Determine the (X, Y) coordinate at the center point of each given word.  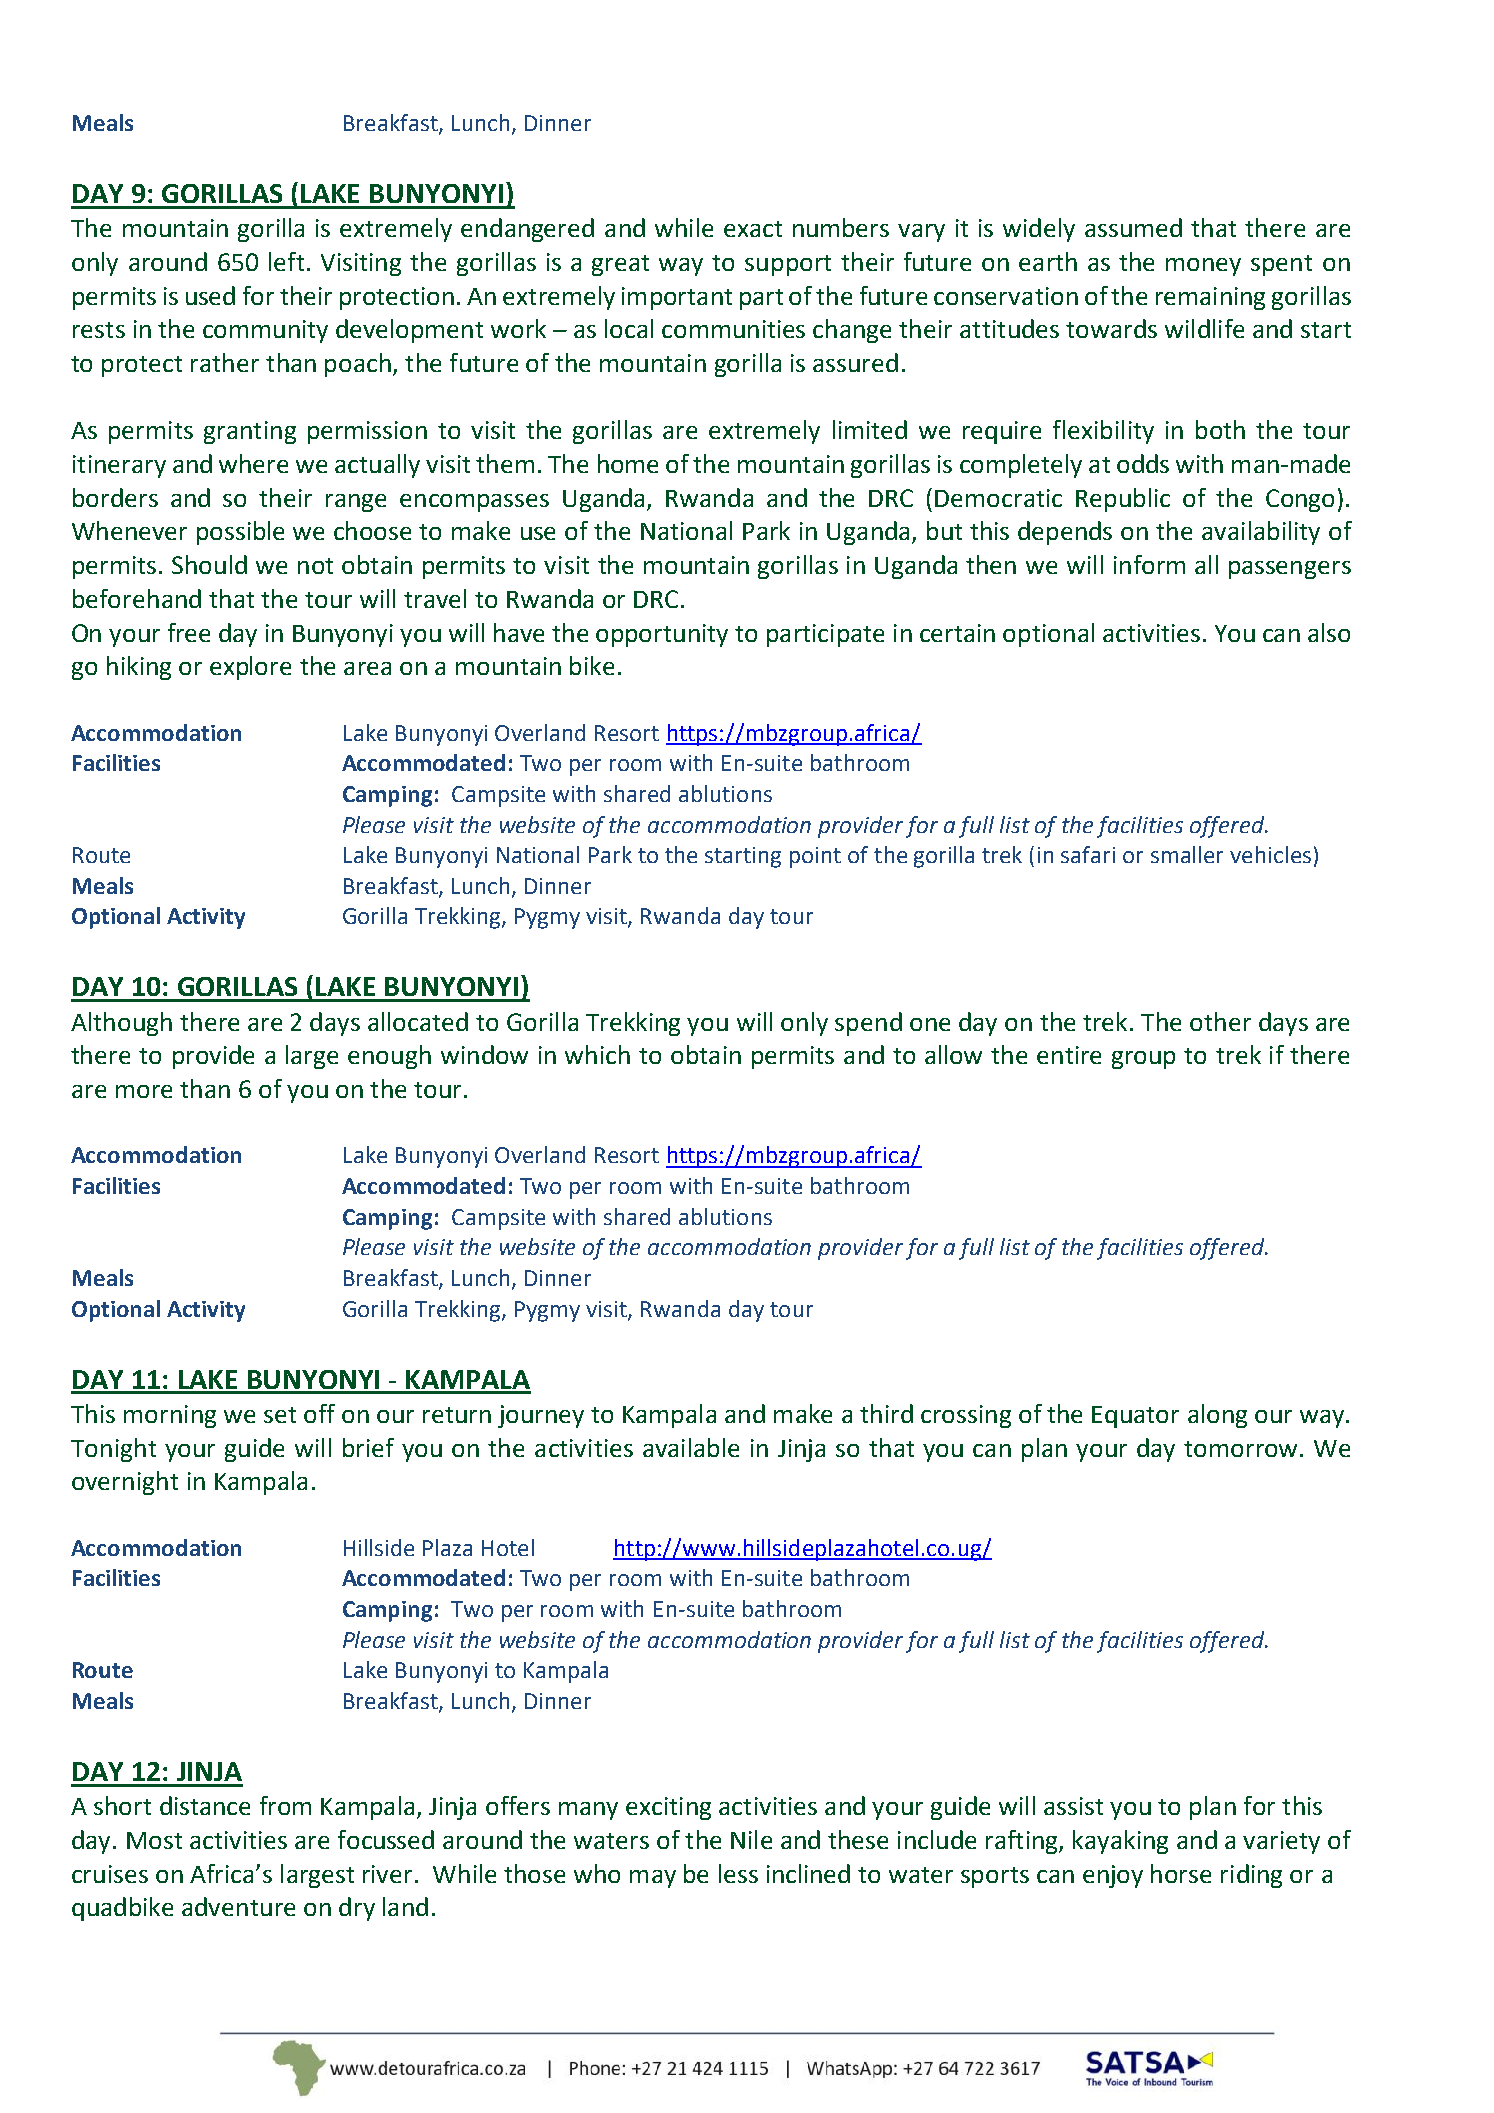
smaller (1187, 854)
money (1203, 267)
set (280, 1415)
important (677, 298)
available (691, 1447)
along (1217, 1416)
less (738, 1873)
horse (1181, 1873)
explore (250, 668)
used (210, 295)
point (815, 857)
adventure (238, 1906)
